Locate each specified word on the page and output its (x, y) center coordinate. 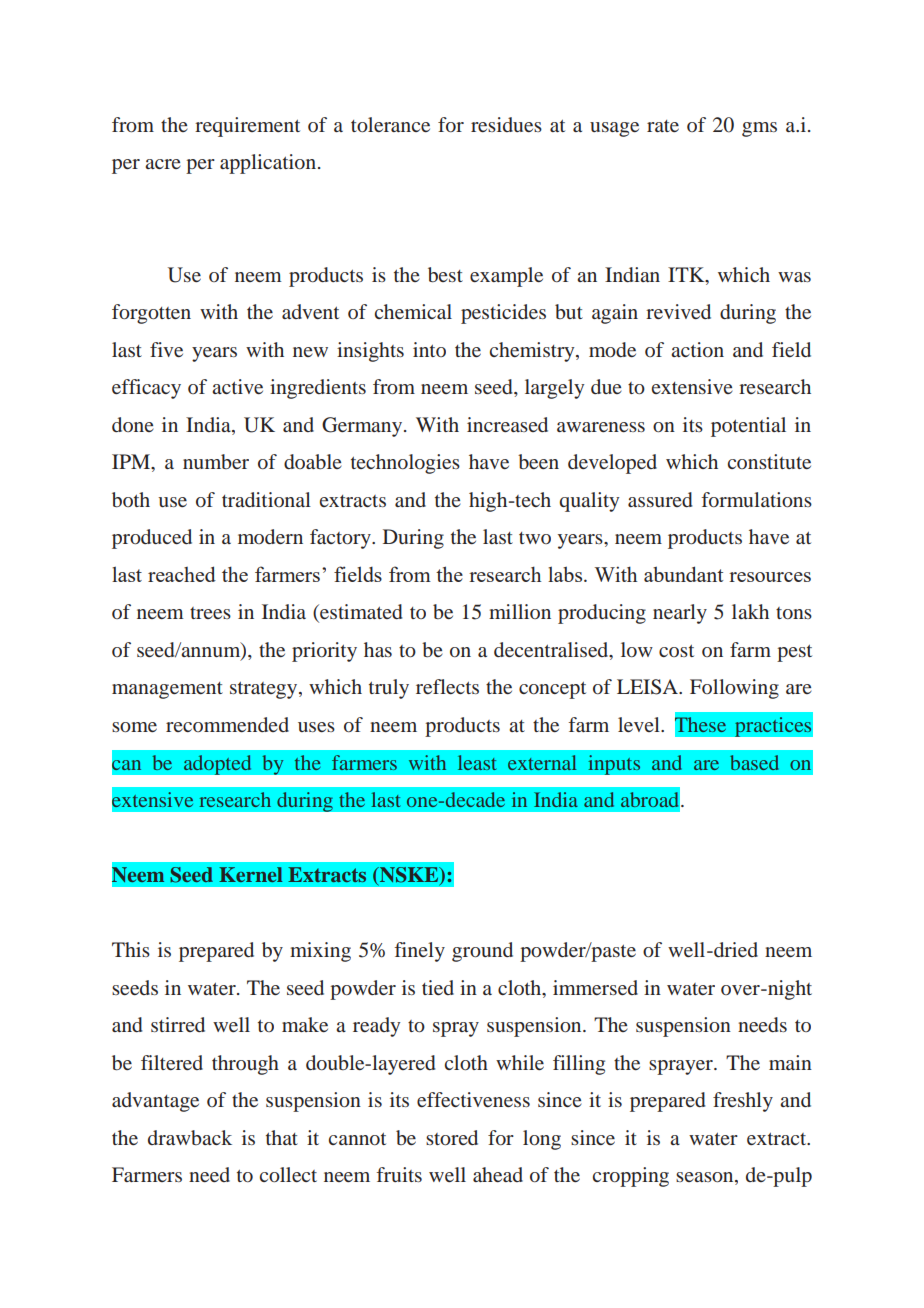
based (754, 762)
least (477, 762)
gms (759, 129)
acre (163, 164)
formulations (757, 499)
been (538, 461)
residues (506, 124)
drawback (190, 1137)
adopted (217, 765)
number (216, 461)
